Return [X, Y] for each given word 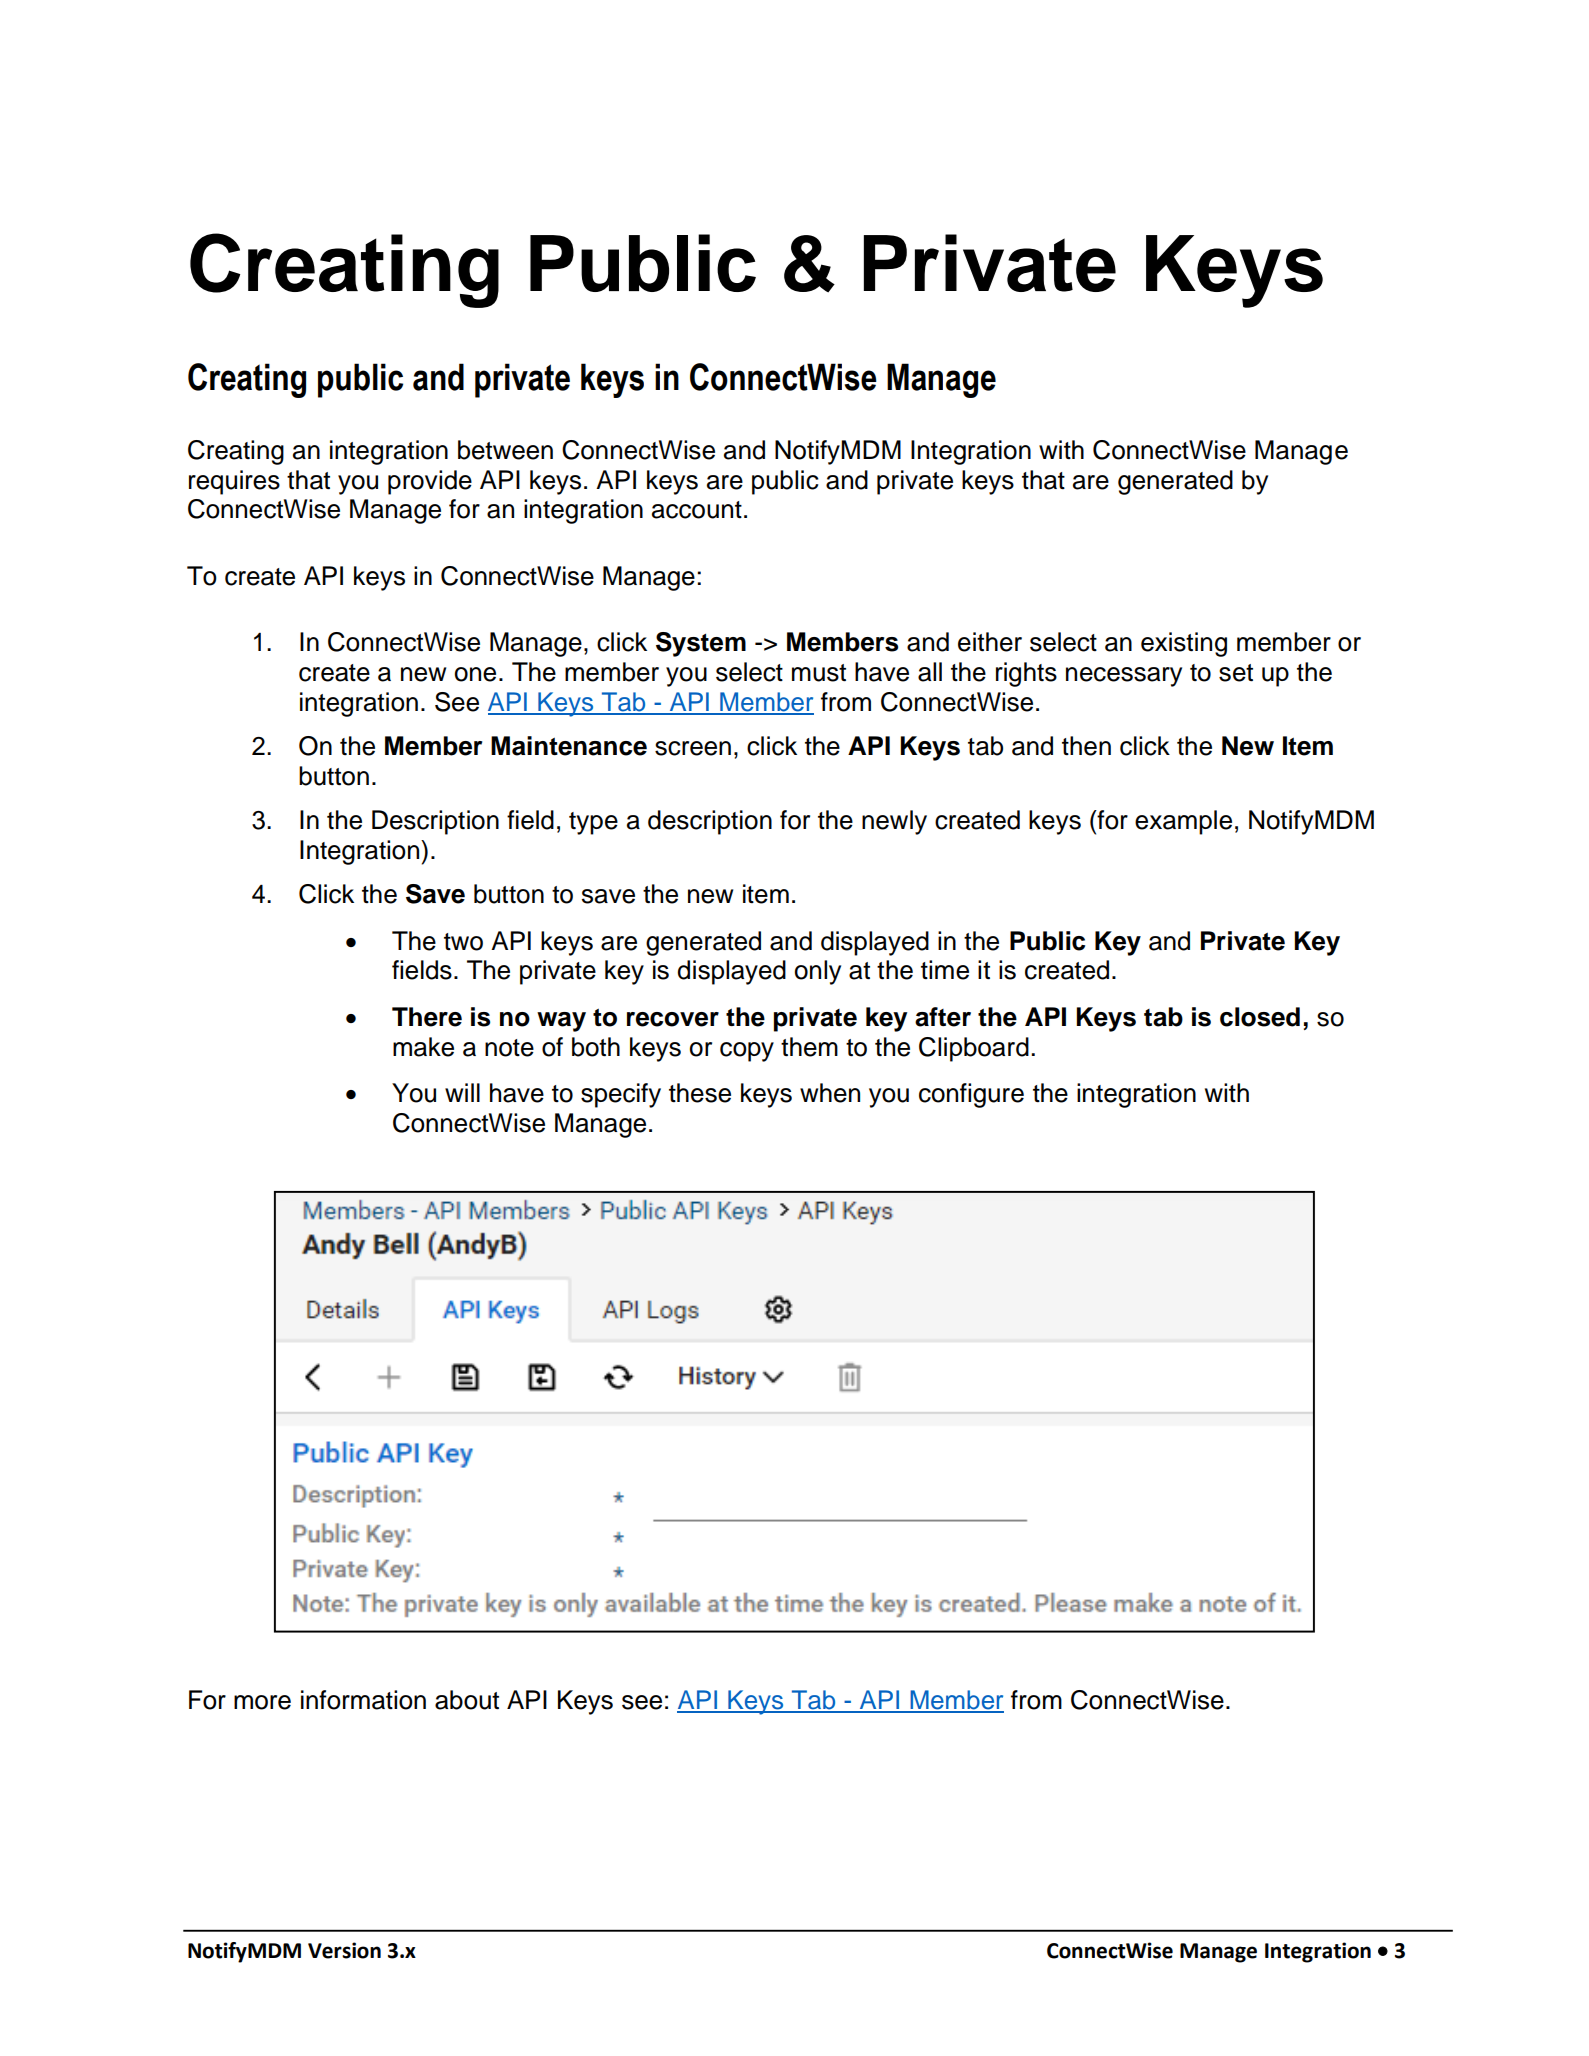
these [700, 1093]
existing [1184, 644]
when [830, 1093]
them [809, 1047]
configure [971, 1095]
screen [693, 748]
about [467, 1700]
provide [430, 482]
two [463, 942]
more [262, 1702]
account [697, 510]
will [462, 1092]
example [1183, 822]
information [363, 1700]
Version [344, 1950]
